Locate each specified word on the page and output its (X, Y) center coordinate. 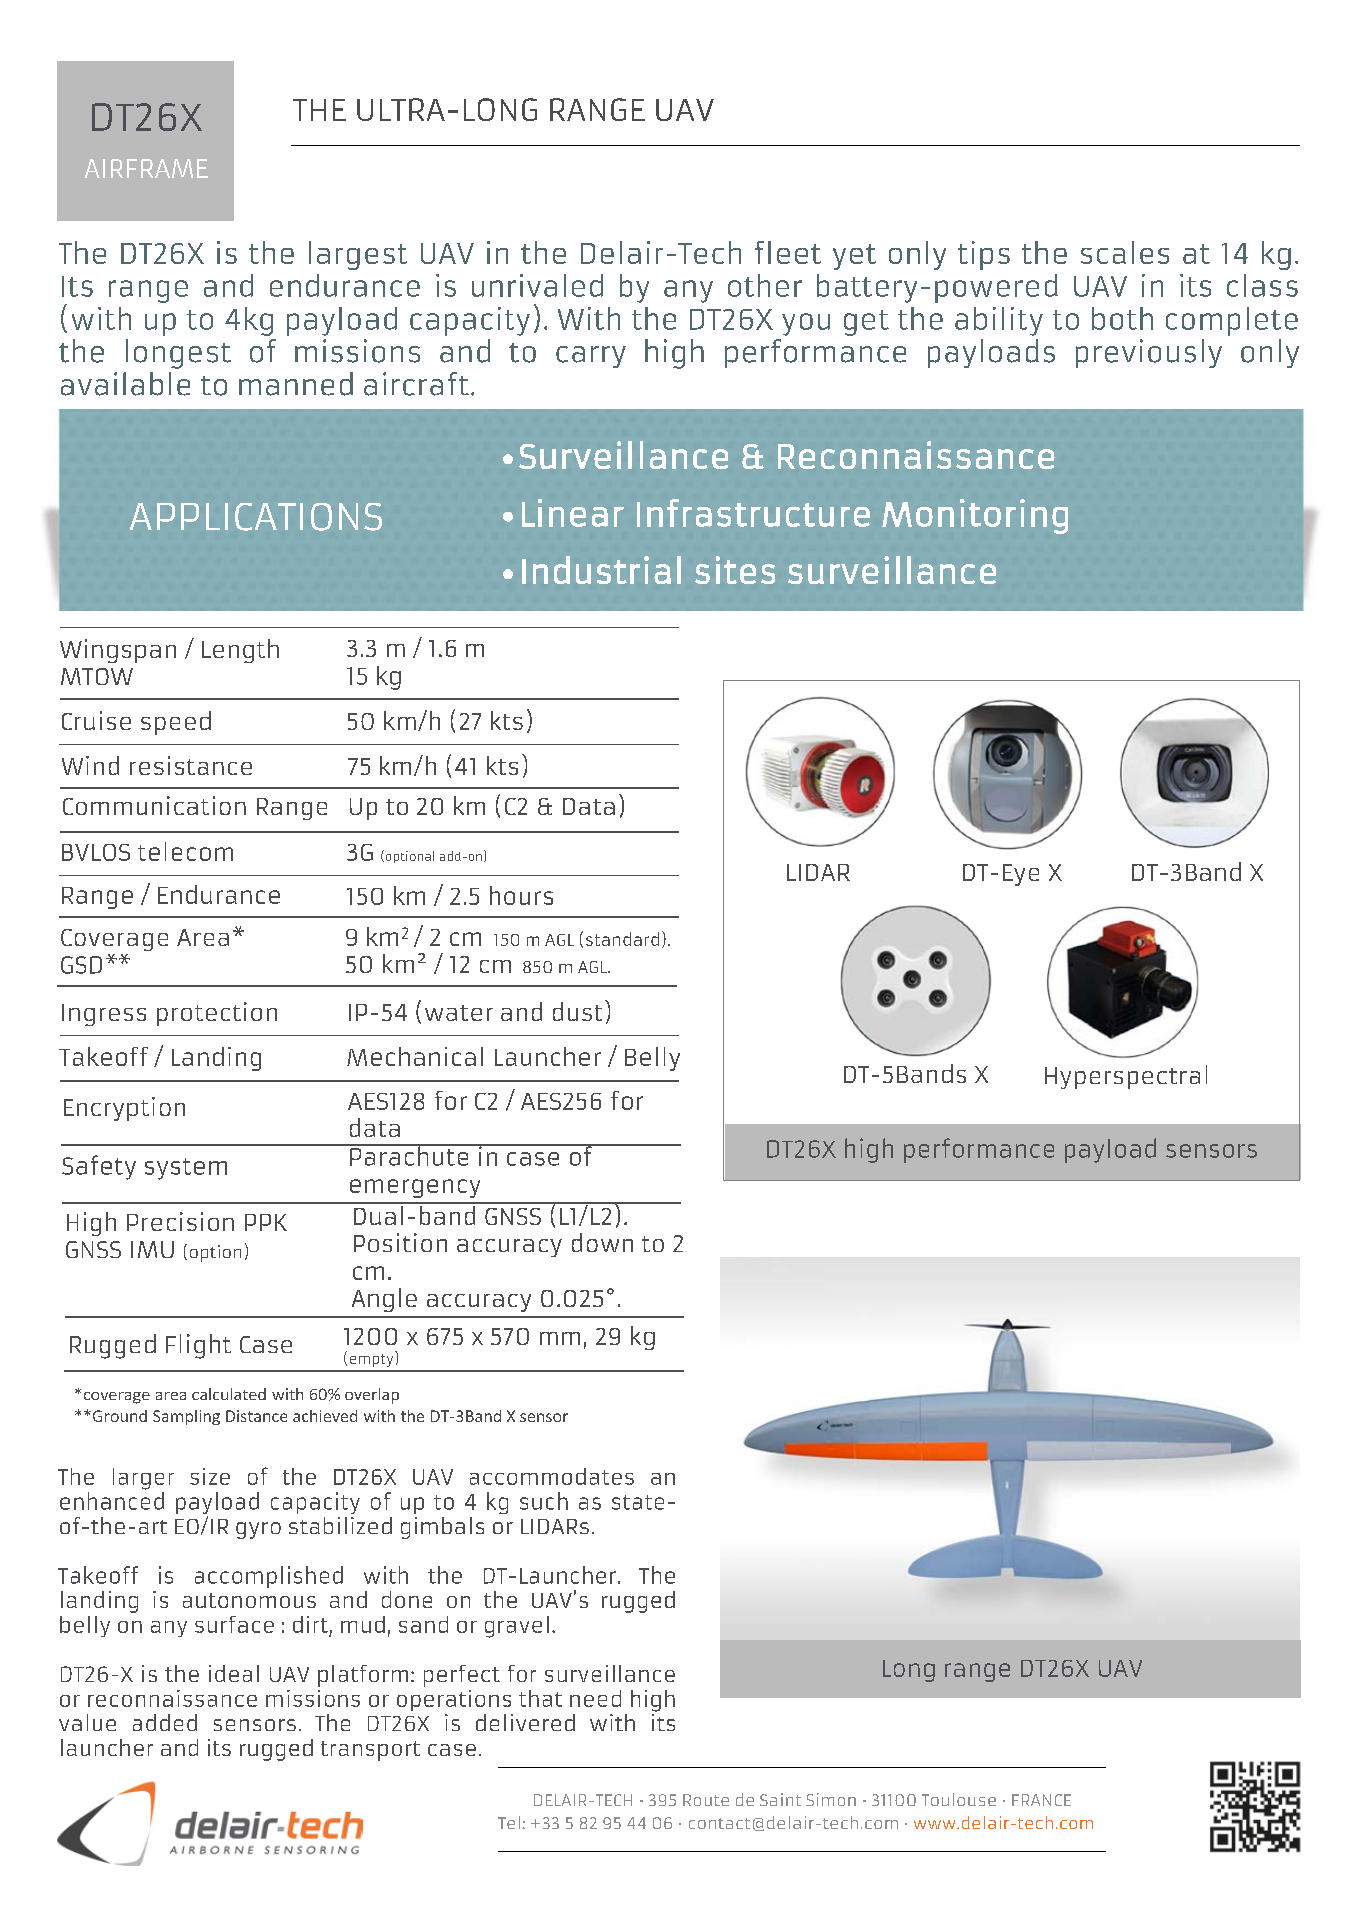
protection (217, 1014)
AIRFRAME (146, 168)
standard (622, 939)
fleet (788, 252)
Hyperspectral (1126, 1077)
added (165, 1722)
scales (1125, 252)
